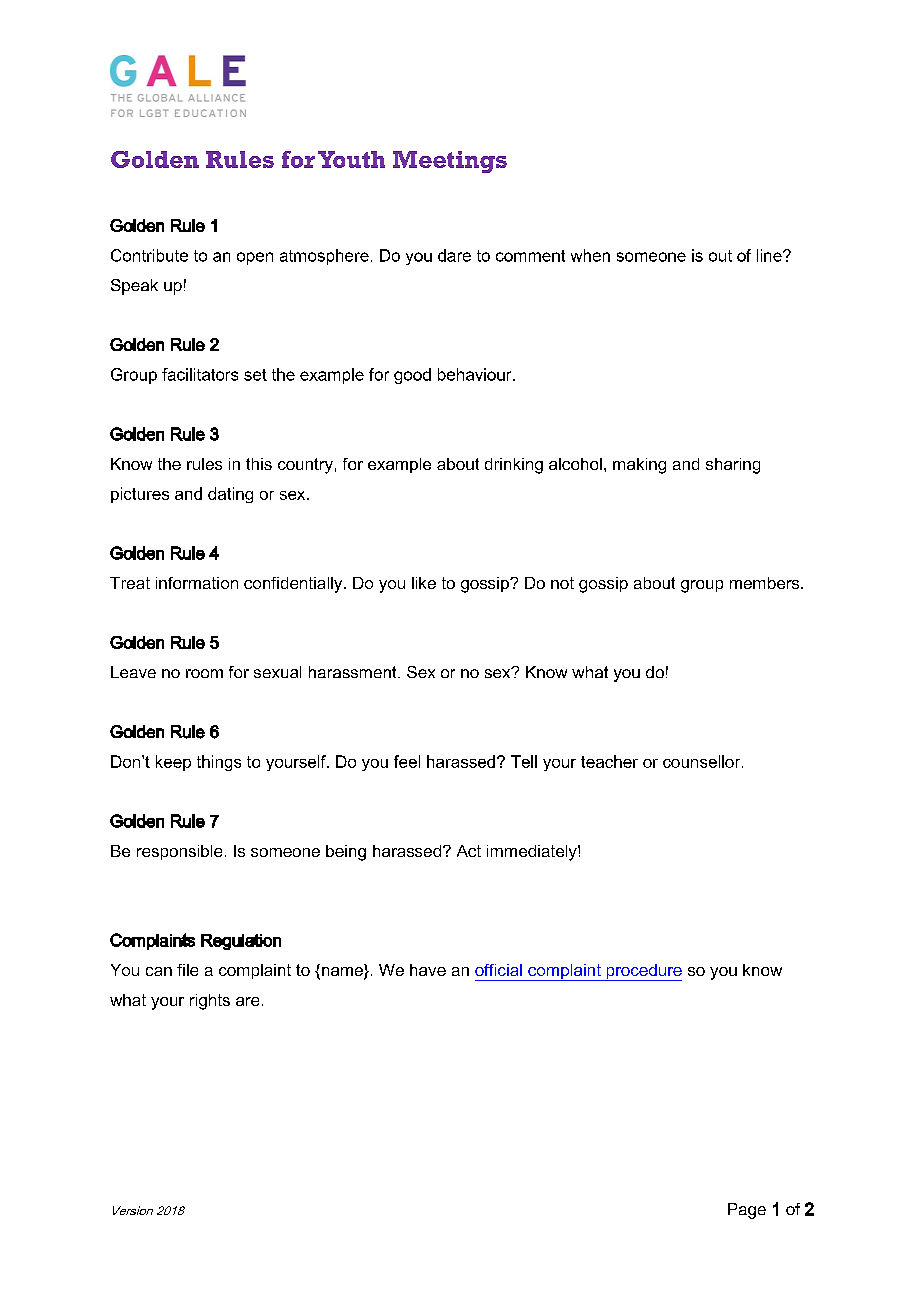 The image size is (924, 1308). Describe the element at coordinates (733, 466) in the screenshot. I see `sharing` at that location.
